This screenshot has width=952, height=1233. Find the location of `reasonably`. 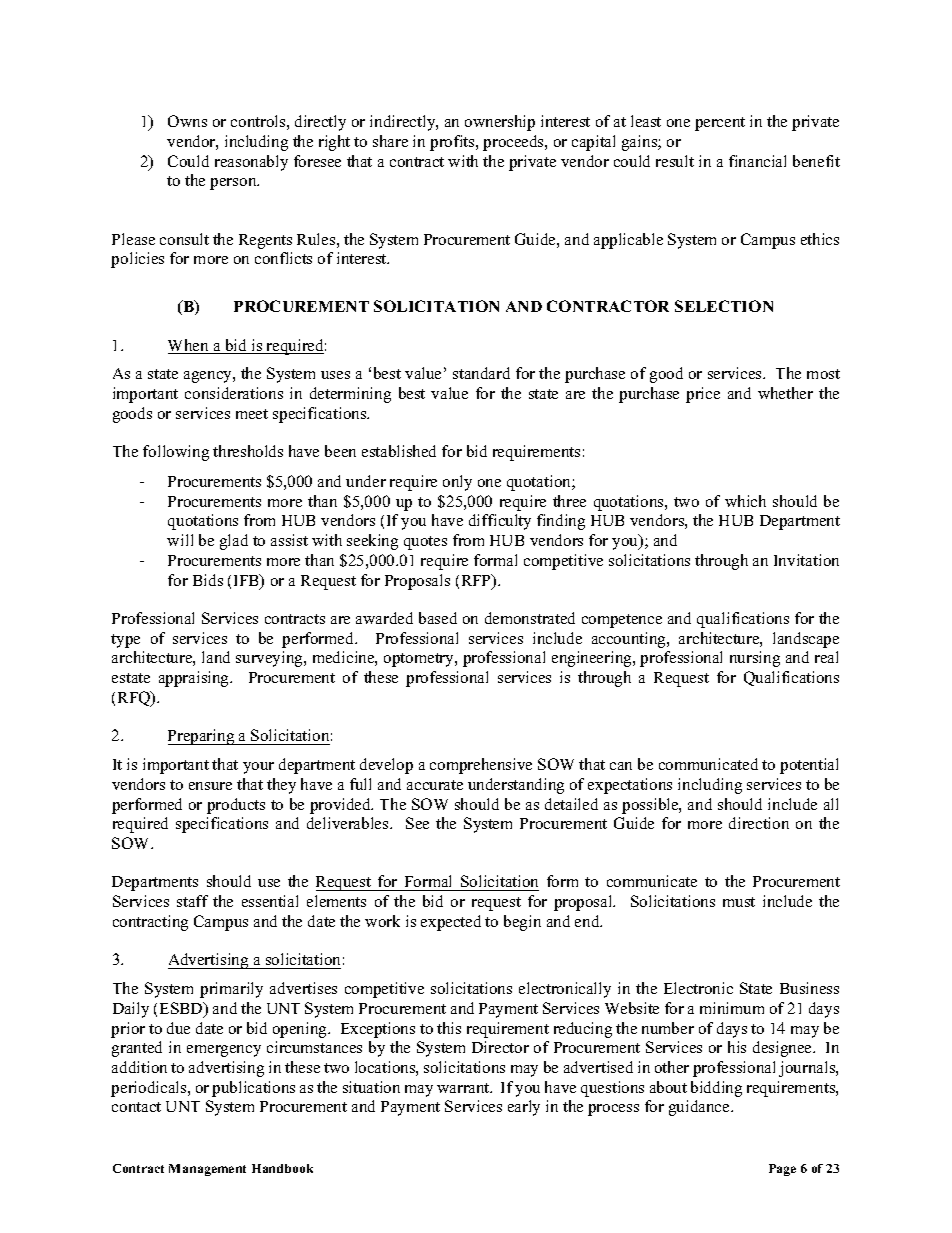

reasonably is located at coordinates (251, 163).
